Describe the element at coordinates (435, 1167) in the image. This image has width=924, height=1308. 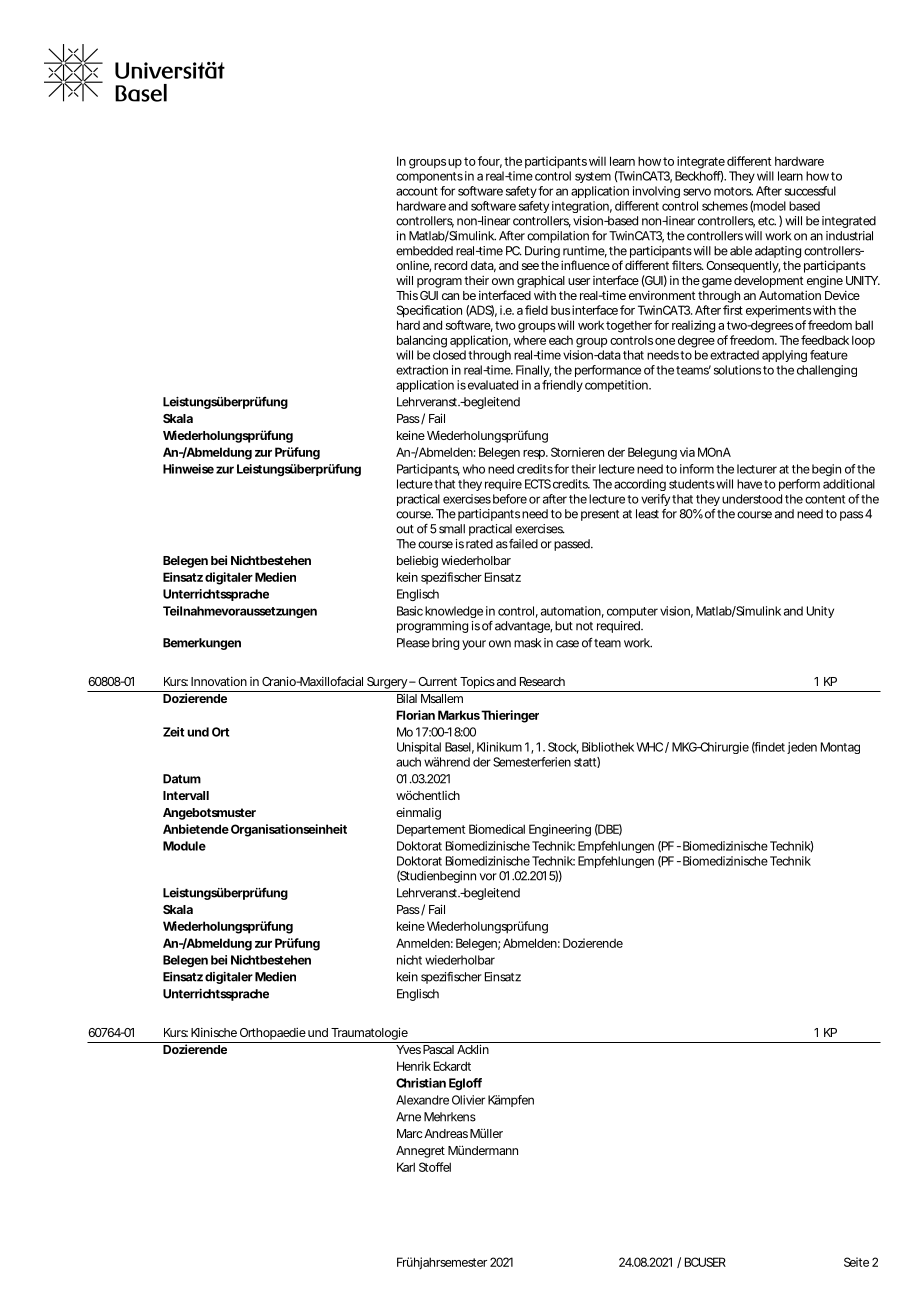
I see `Stoffel` at that location.
